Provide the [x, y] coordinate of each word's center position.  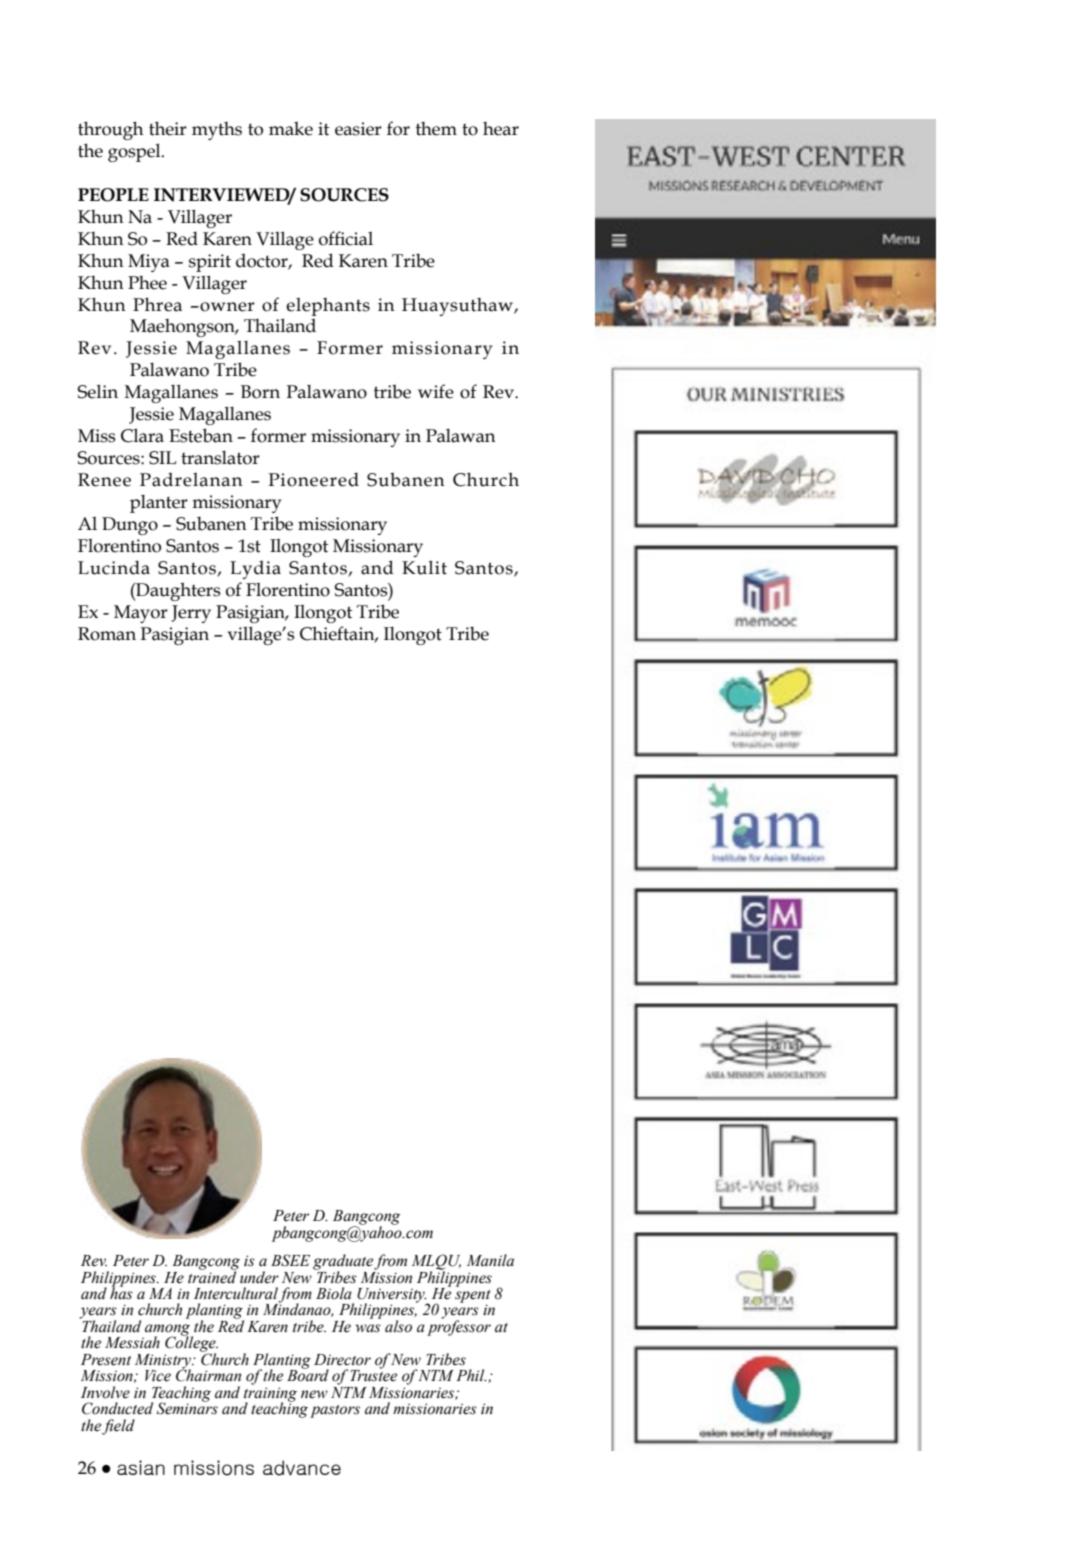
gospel [135, 152]
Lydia [255, 569]
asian [141, 1467]
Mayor [141, 614]
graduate [343, 1263]
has [121, 1292]
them [436, 129]
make [291, 129]
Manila [490, 1260]
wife [436, 391]
